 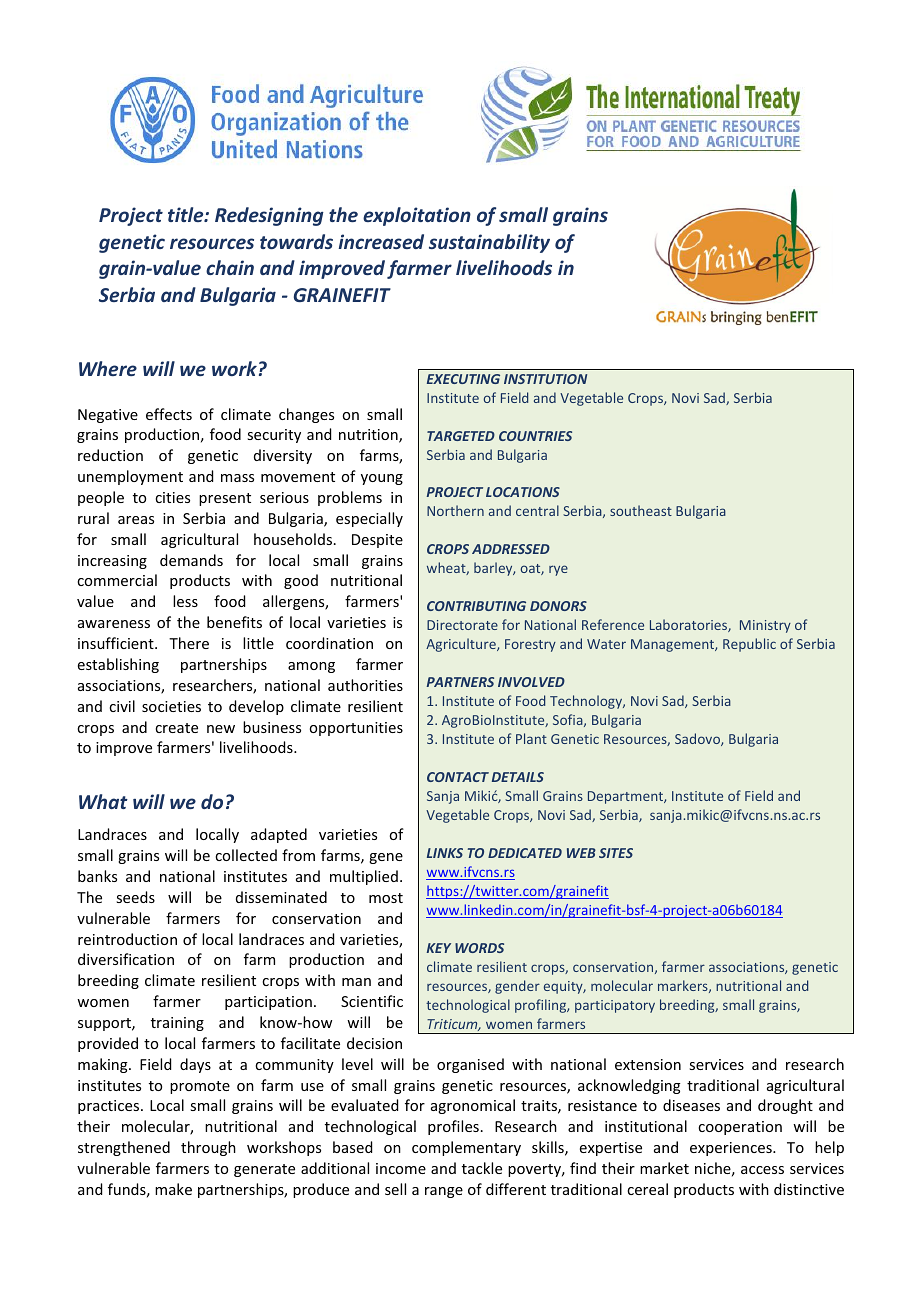 What do you see at coordinates (531, 682) in the image?
I see `INVOLVED` at bounding box center [531, 682].
